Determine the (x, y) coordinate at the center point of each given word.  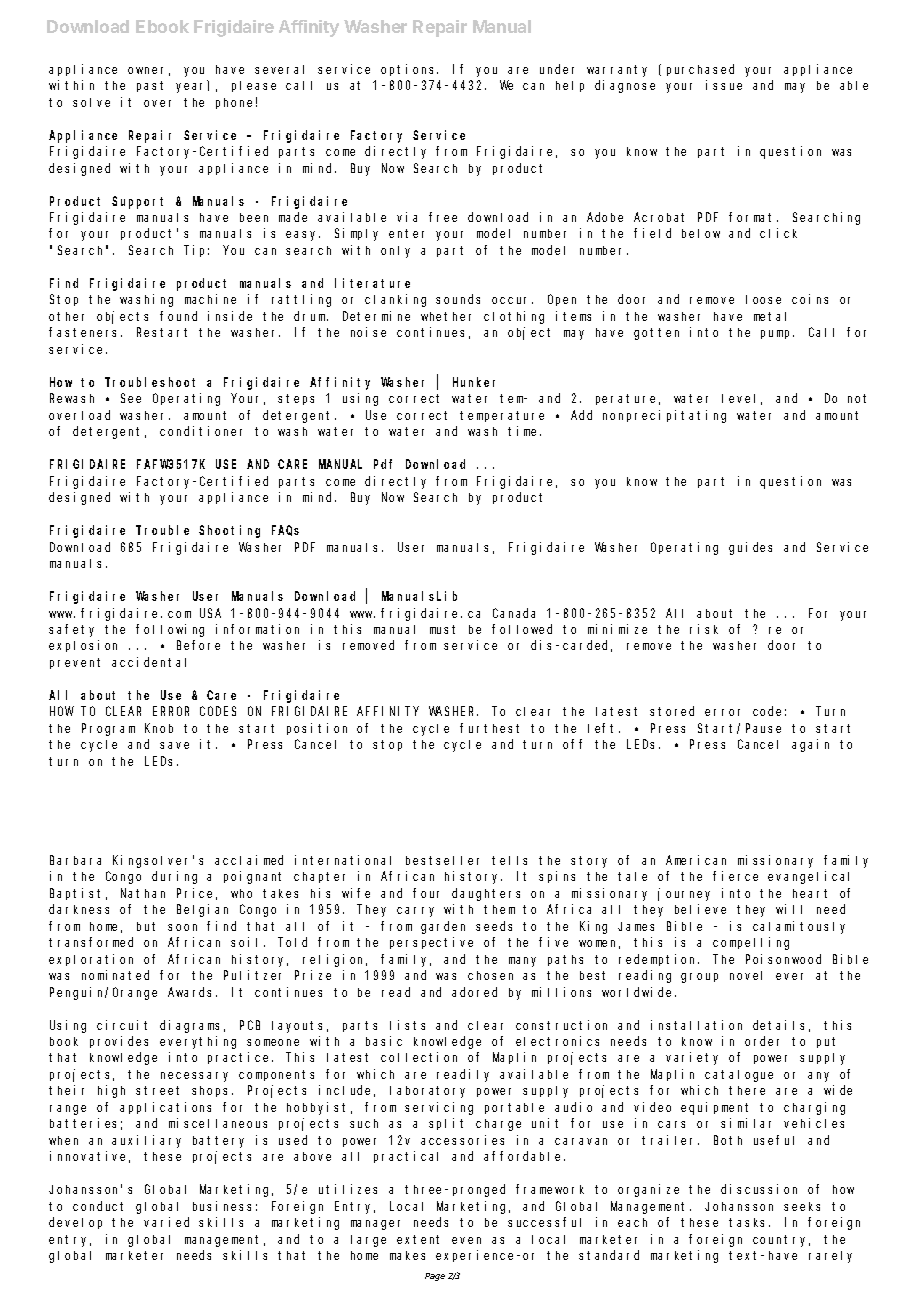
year (192, 87)
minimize (617, 629)
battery (218, 1142)
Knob (159, 728)
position (317, 729)
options (409, 70)
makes (407, 1255)
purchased (700, 70)
